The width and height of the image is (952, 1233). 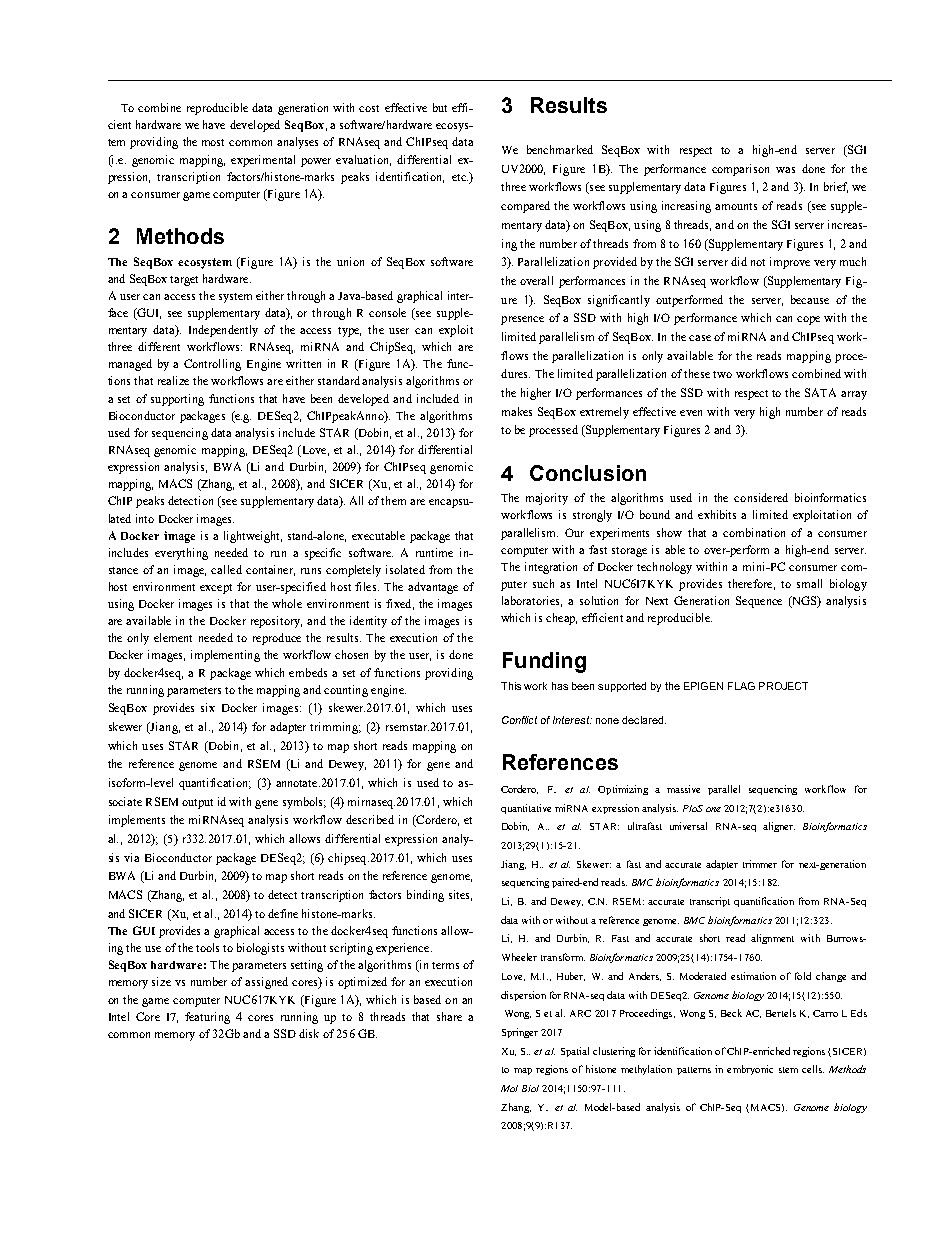 I want to click on most, so click(x=213, y=142).
